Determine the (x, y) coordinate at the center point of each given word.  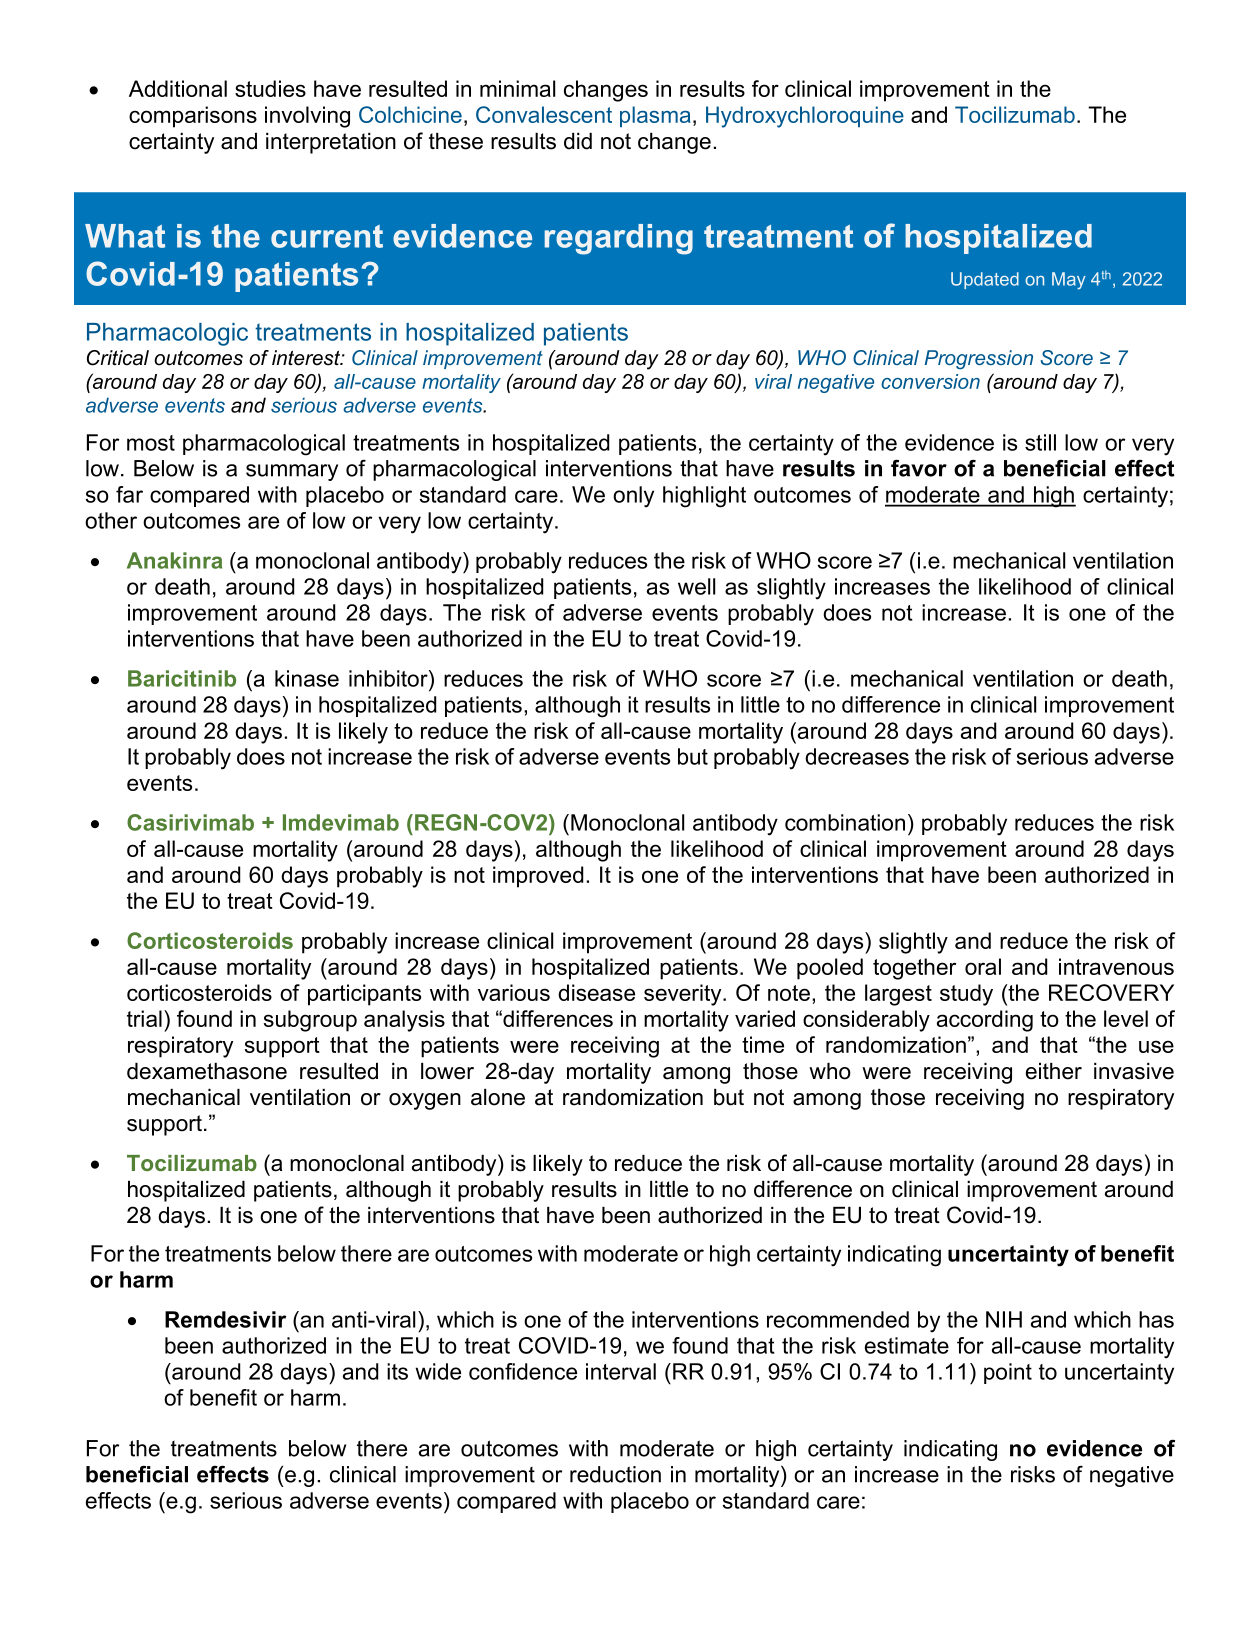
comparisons (193, 117)
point (1008, 1373)
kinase (307, 678)
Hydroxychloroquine (805, 117)
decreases (857, 756)
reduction (615, 1474)
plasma (655, 116)
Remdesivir (225, 1319)
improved (538, 877)
